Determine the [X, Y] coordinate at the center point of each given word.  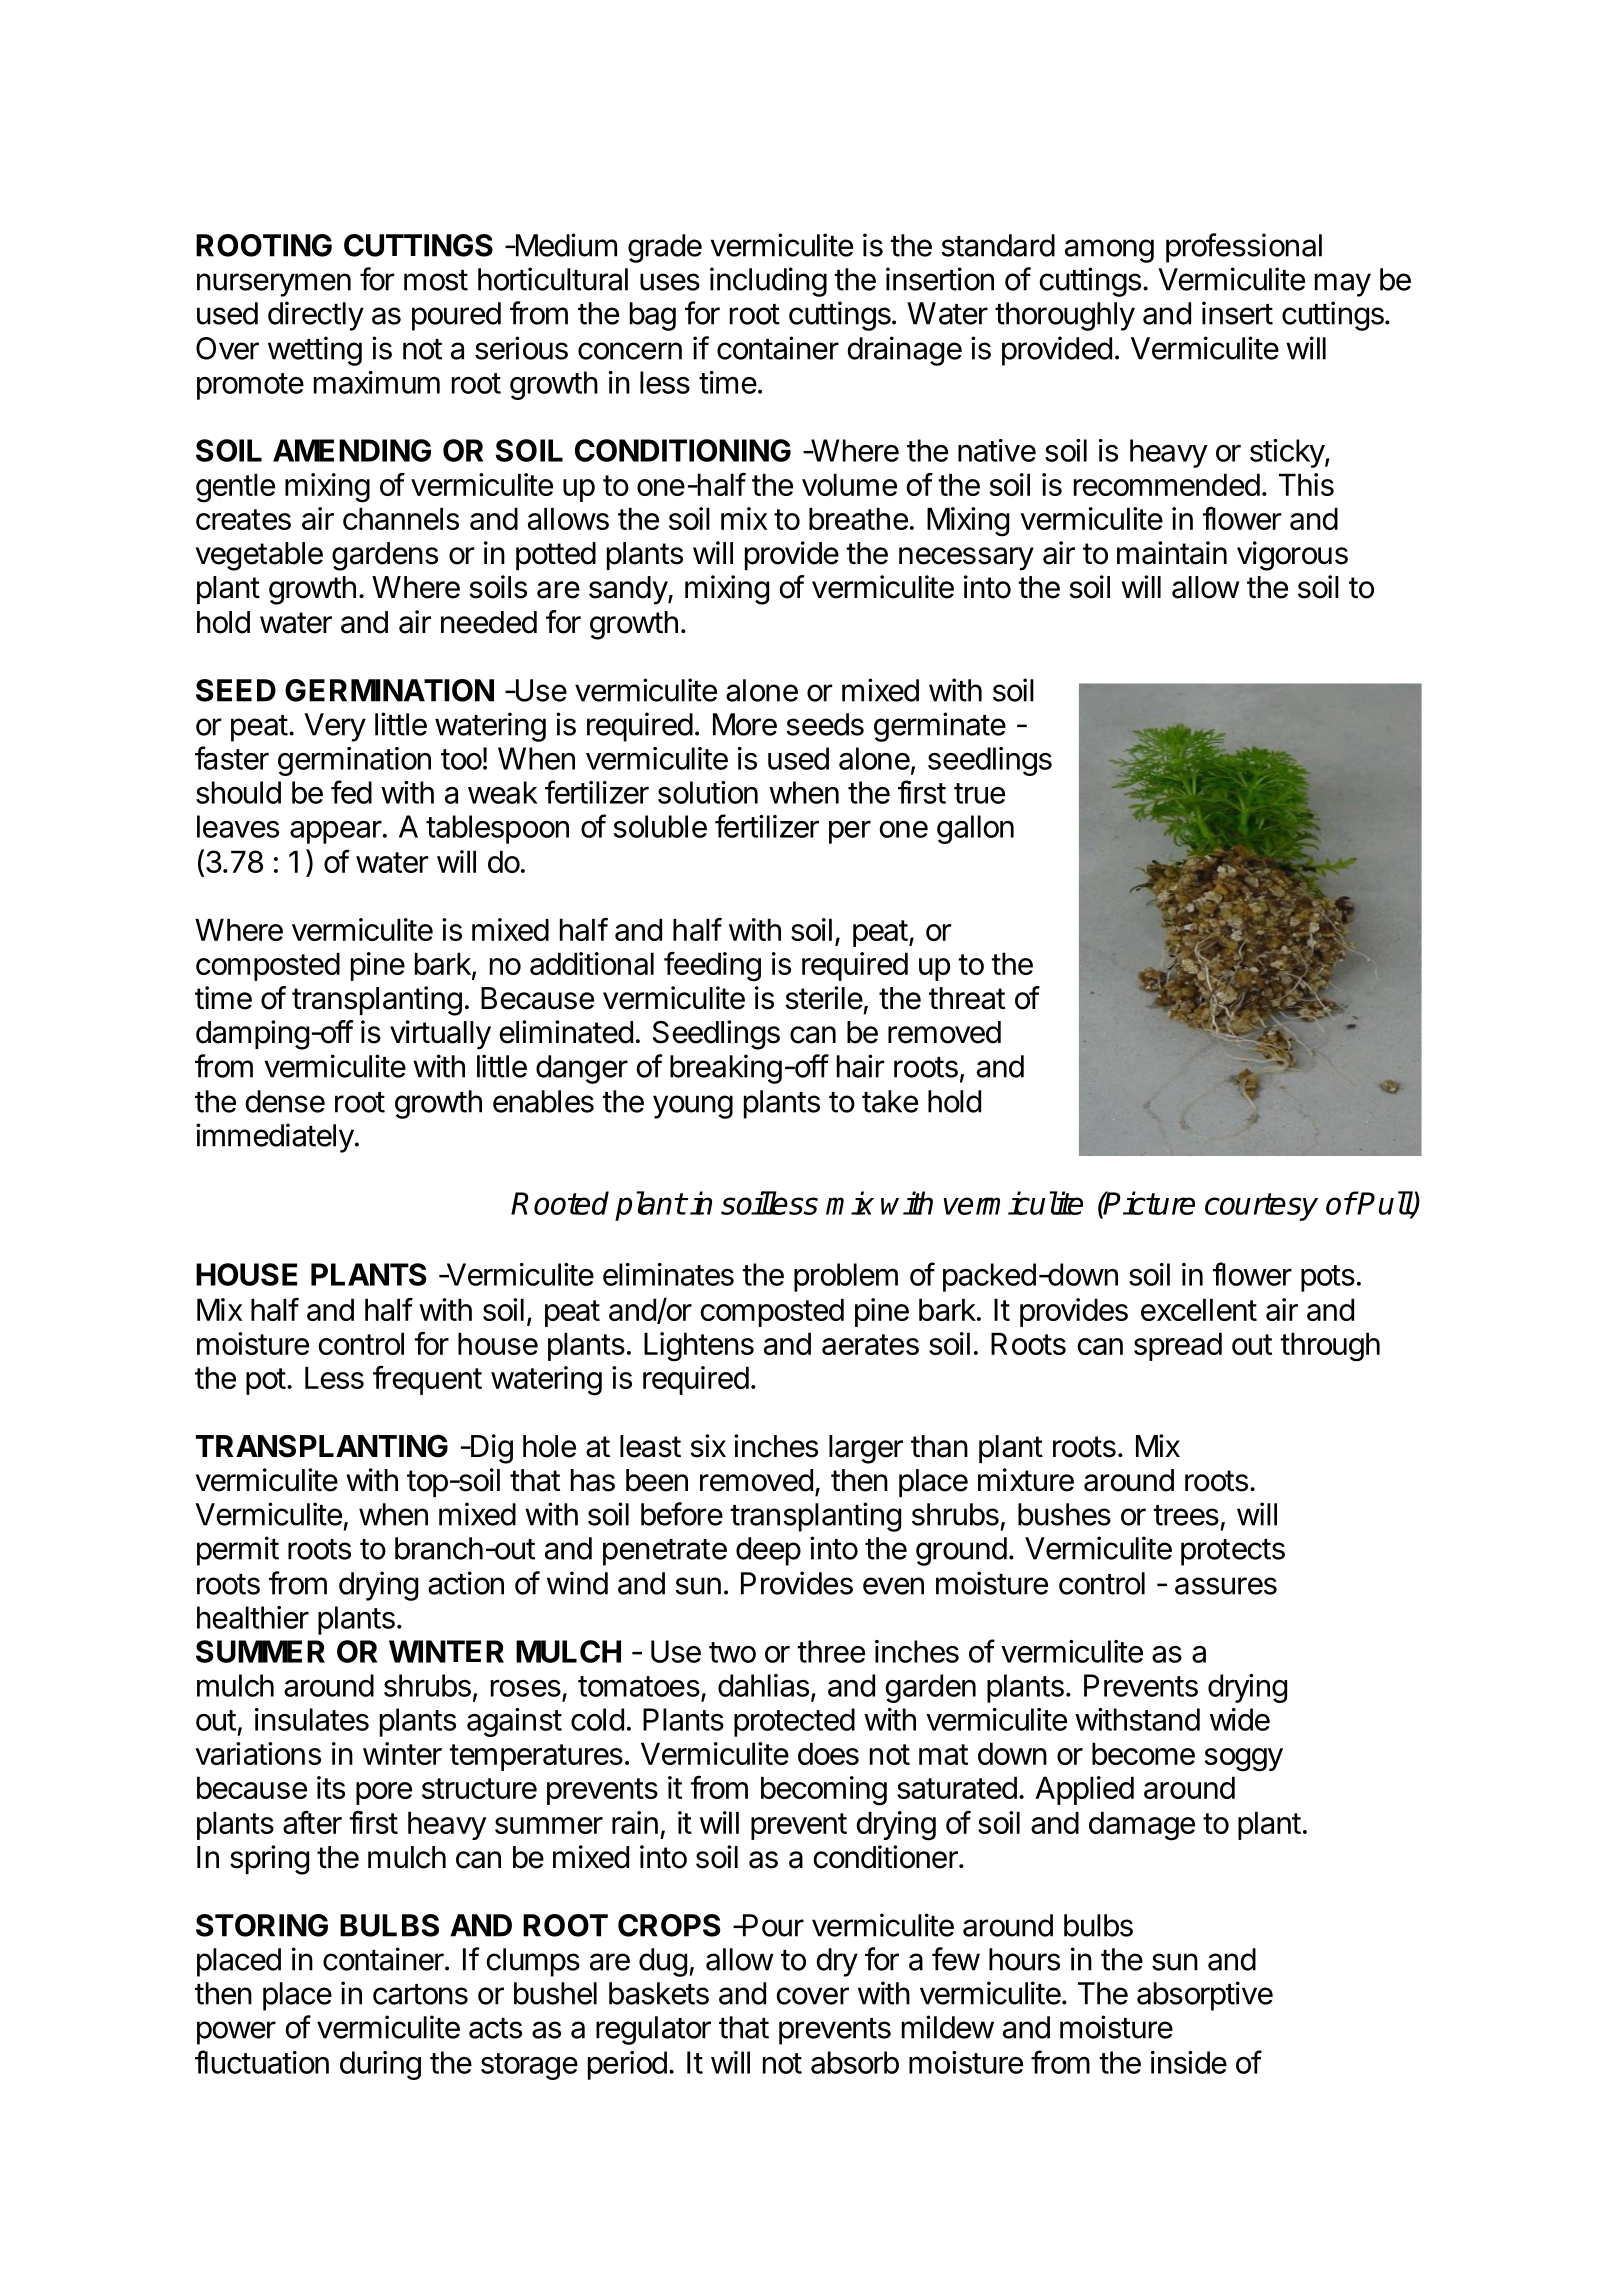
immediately [275, 1138]
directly [316, 316]
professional [1244, 248]
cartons [420, 1994]
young [693, 1107]
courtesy [1261, 1207]
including [768, 282]
